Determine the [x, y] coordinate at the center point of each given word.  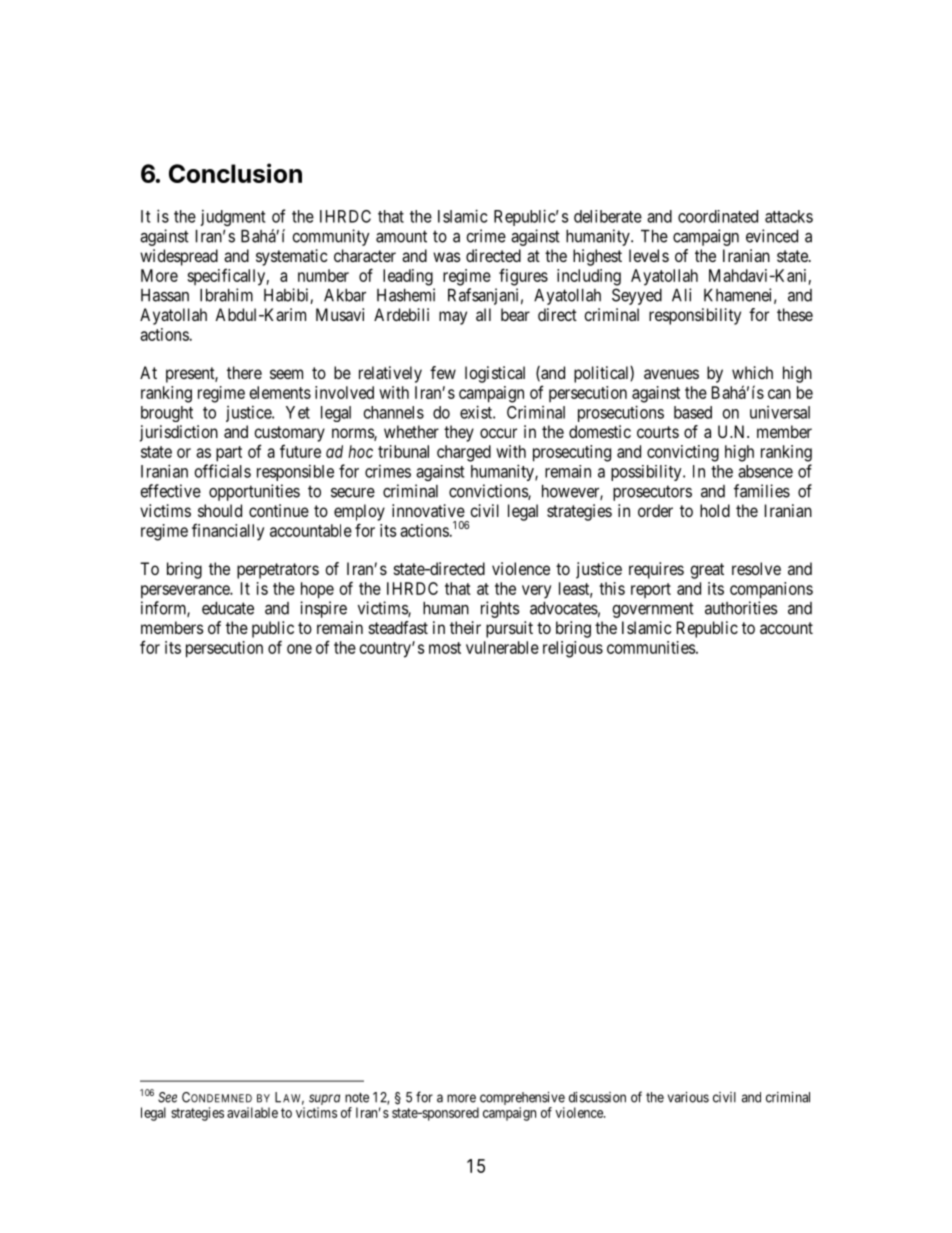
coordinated [718, 216]
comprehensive [521, 1100]
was [447, 257]
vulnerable [502, 647]
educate [228, 608]
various [688, 1097]
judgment [233, 218]
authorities [741, 608]
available [252, 1112]
